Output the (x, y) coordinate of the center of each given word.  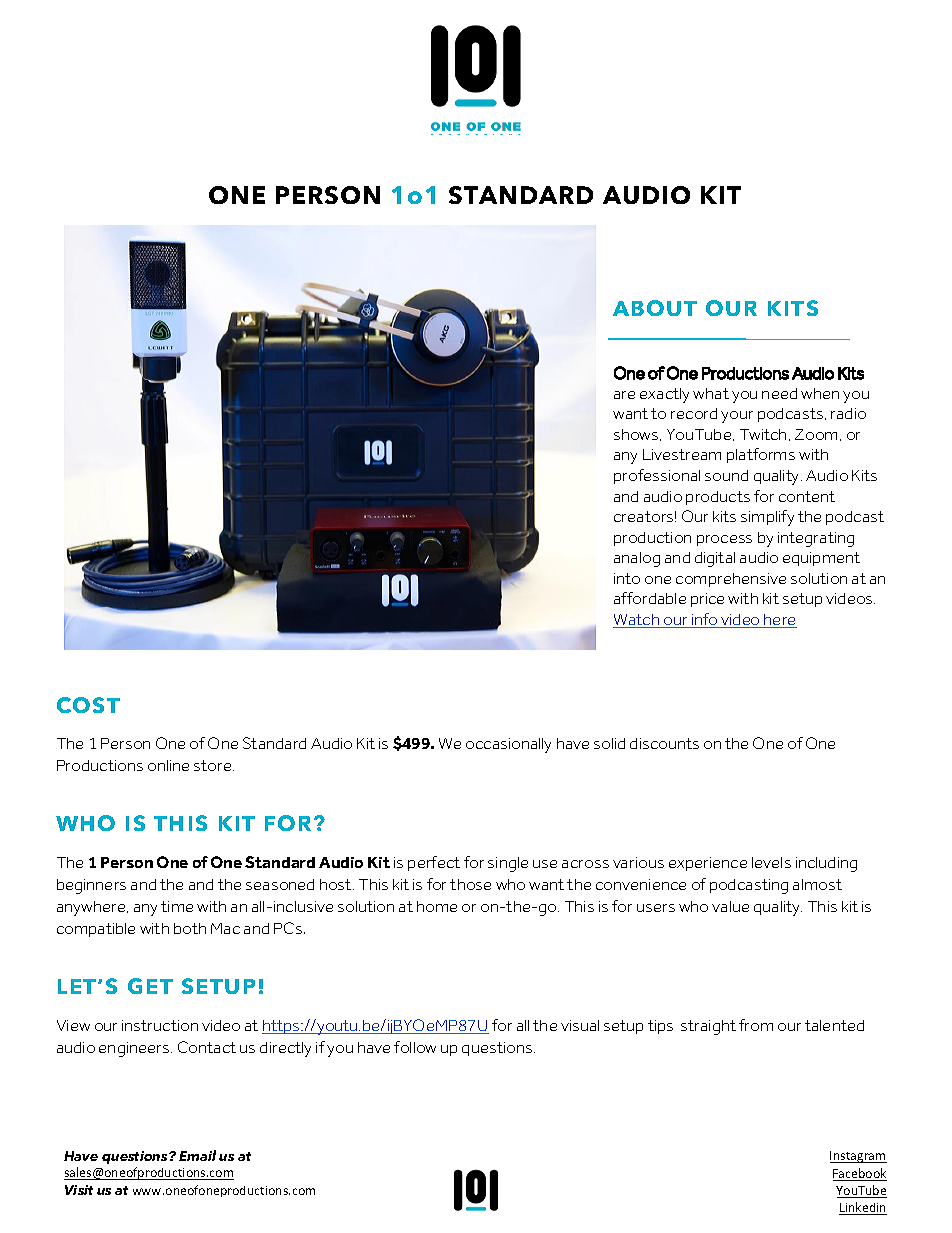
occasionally (508, 745)
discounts (664, 743)
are (624, 395)
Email (197, 1155)
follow (415, 1047)
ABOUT (655, 308)
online (168, 765)
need (779, 393)
